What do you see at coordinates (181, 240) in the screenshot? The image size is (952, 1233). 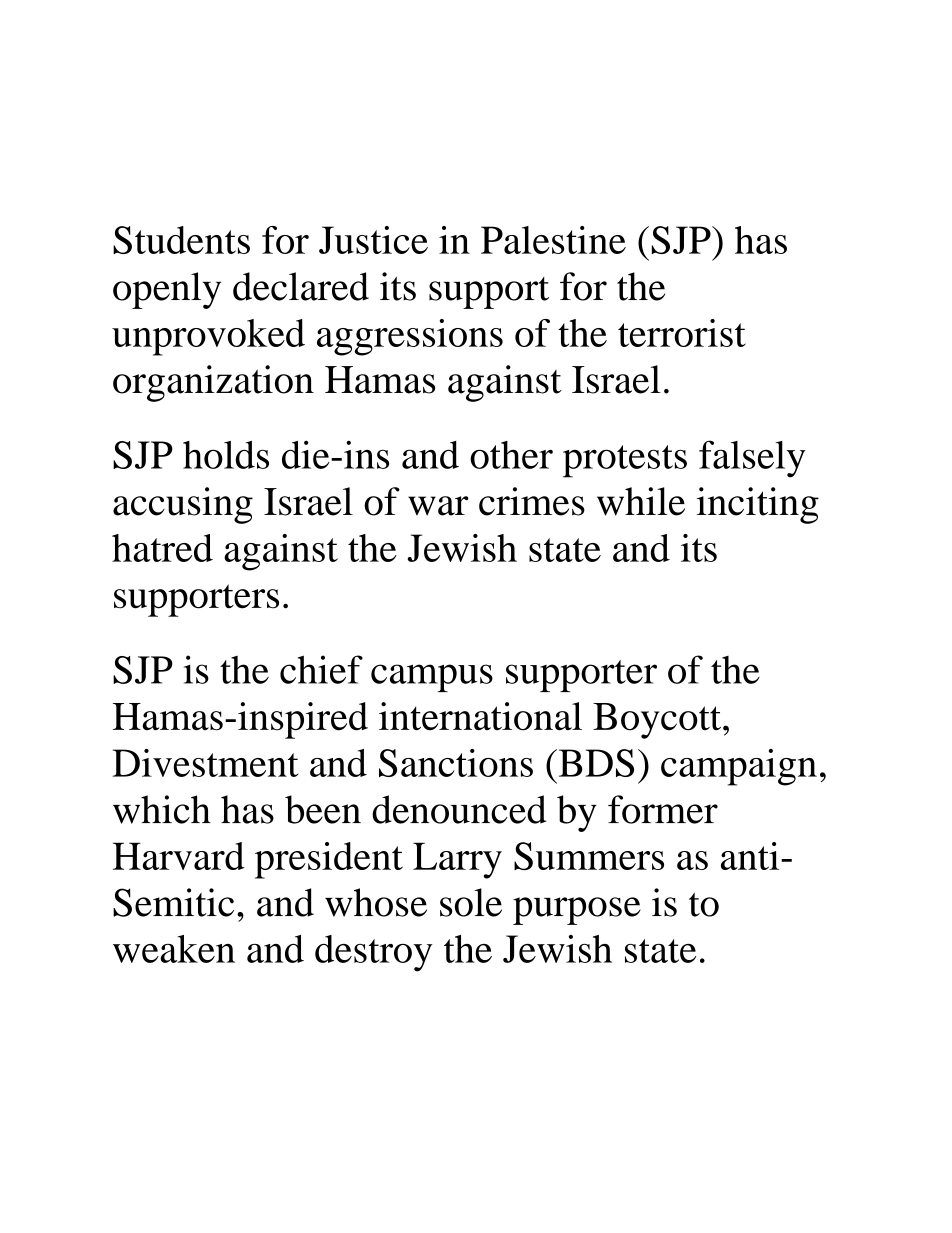 I see `Students` at bounding box center [181, 240].
